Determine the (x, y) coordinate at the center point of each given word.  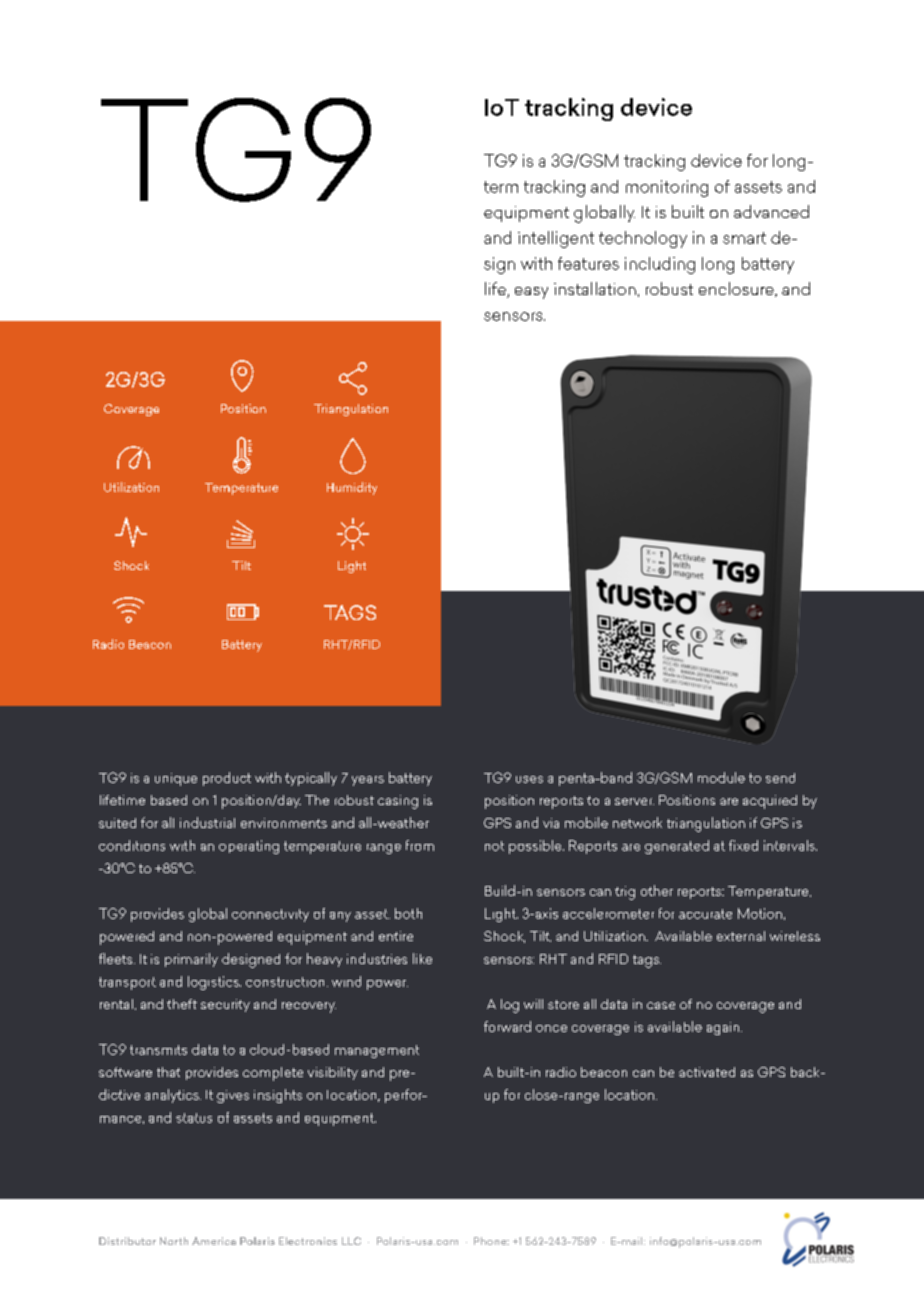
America (214, 1241)
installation (595, 288)
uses (529, 779)
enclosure (737, 289)
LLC (351, 1241)
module (721, 777)
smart (744, 238)
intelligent (556, 239)
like (422, 958)
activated (707, 1072)
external (741, 936)
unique (176, 779)
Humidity (352, 488)
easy (531, 293)
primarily (191, 960)
